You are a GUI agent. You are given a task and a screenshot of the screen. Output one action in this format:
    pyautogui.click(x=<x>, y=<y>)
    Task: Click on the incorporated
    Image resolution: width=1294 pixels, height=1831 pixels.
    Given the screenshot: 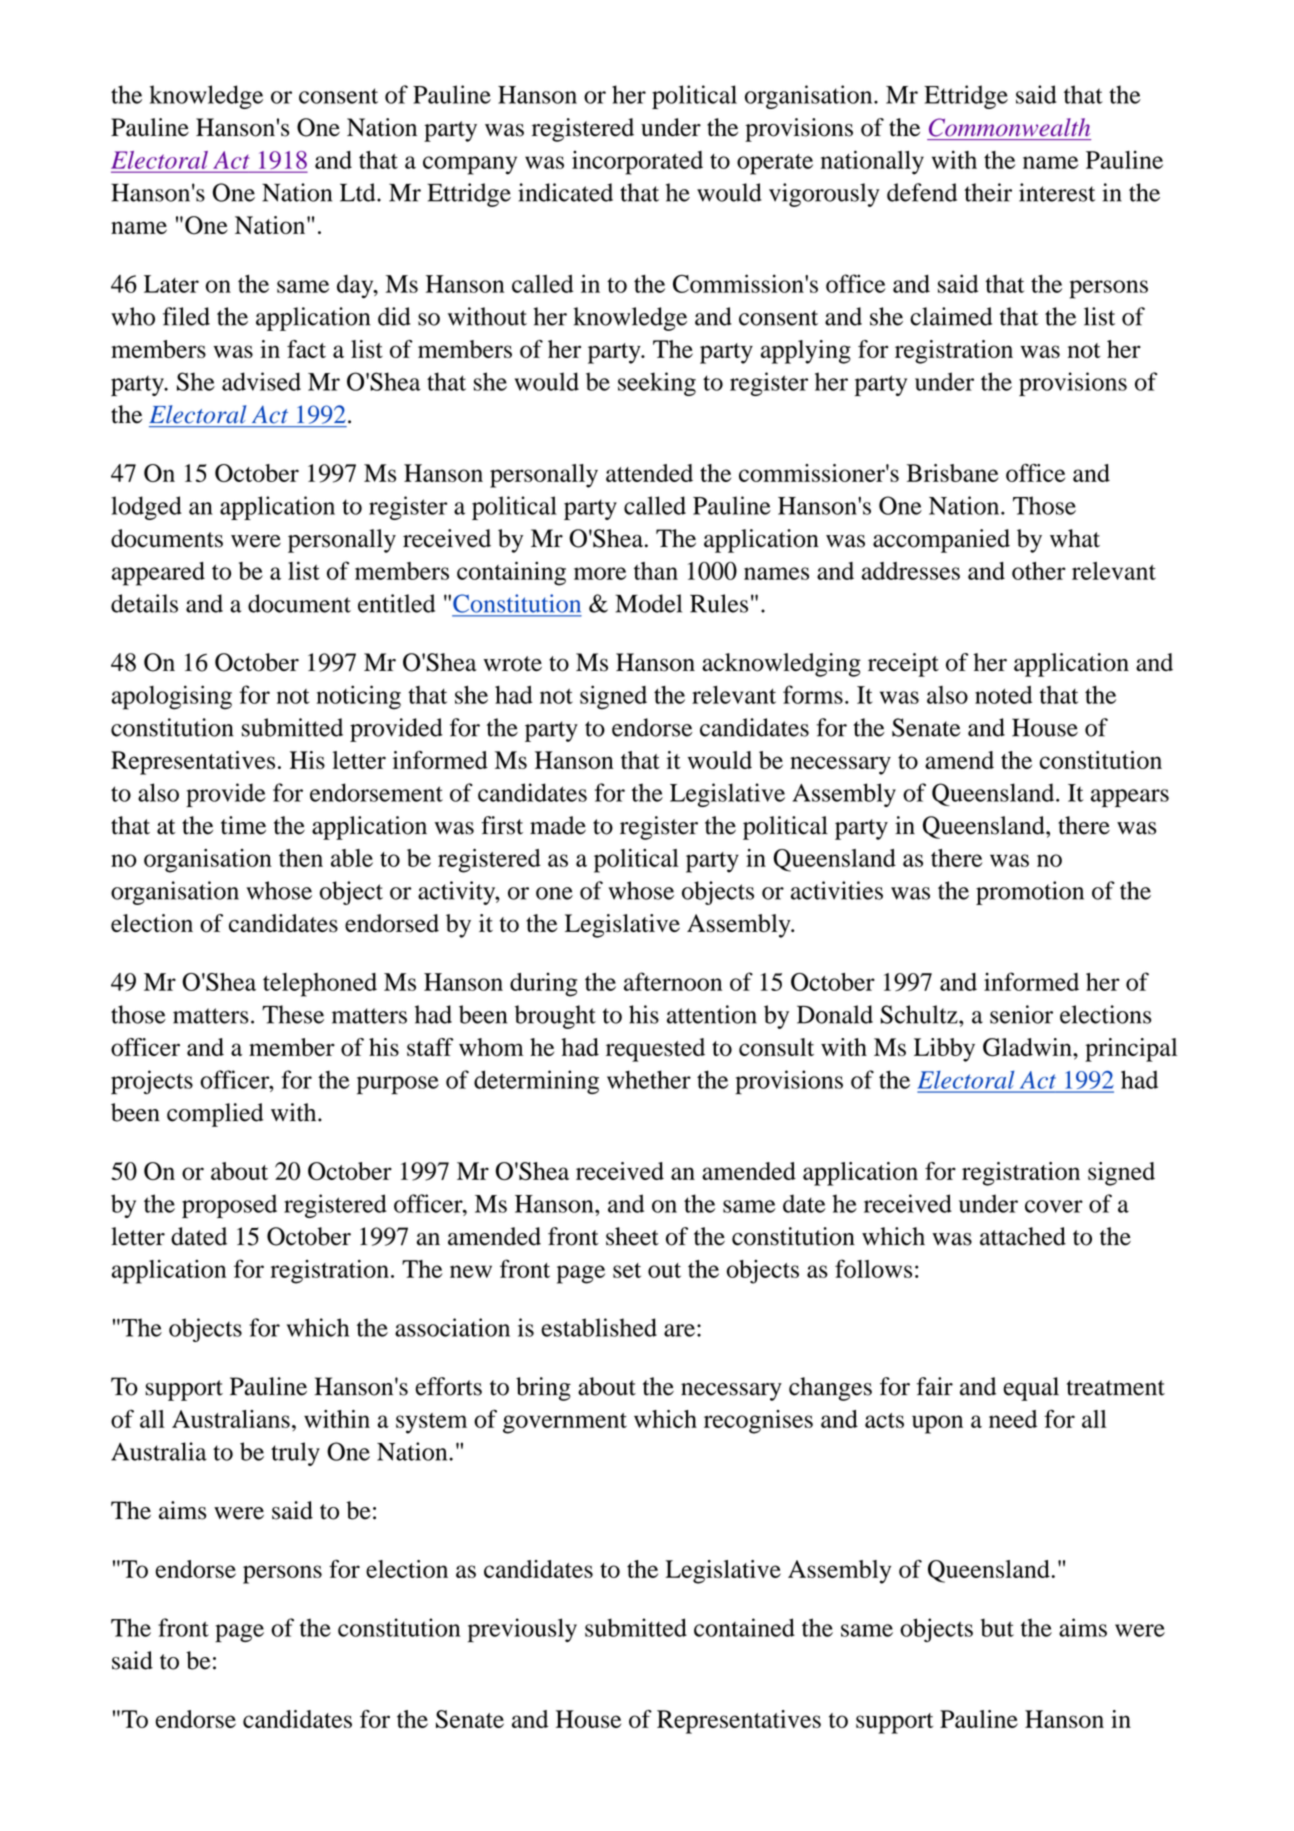 What is the action you would take?
    pyautogui.click(x=637, y=163)
